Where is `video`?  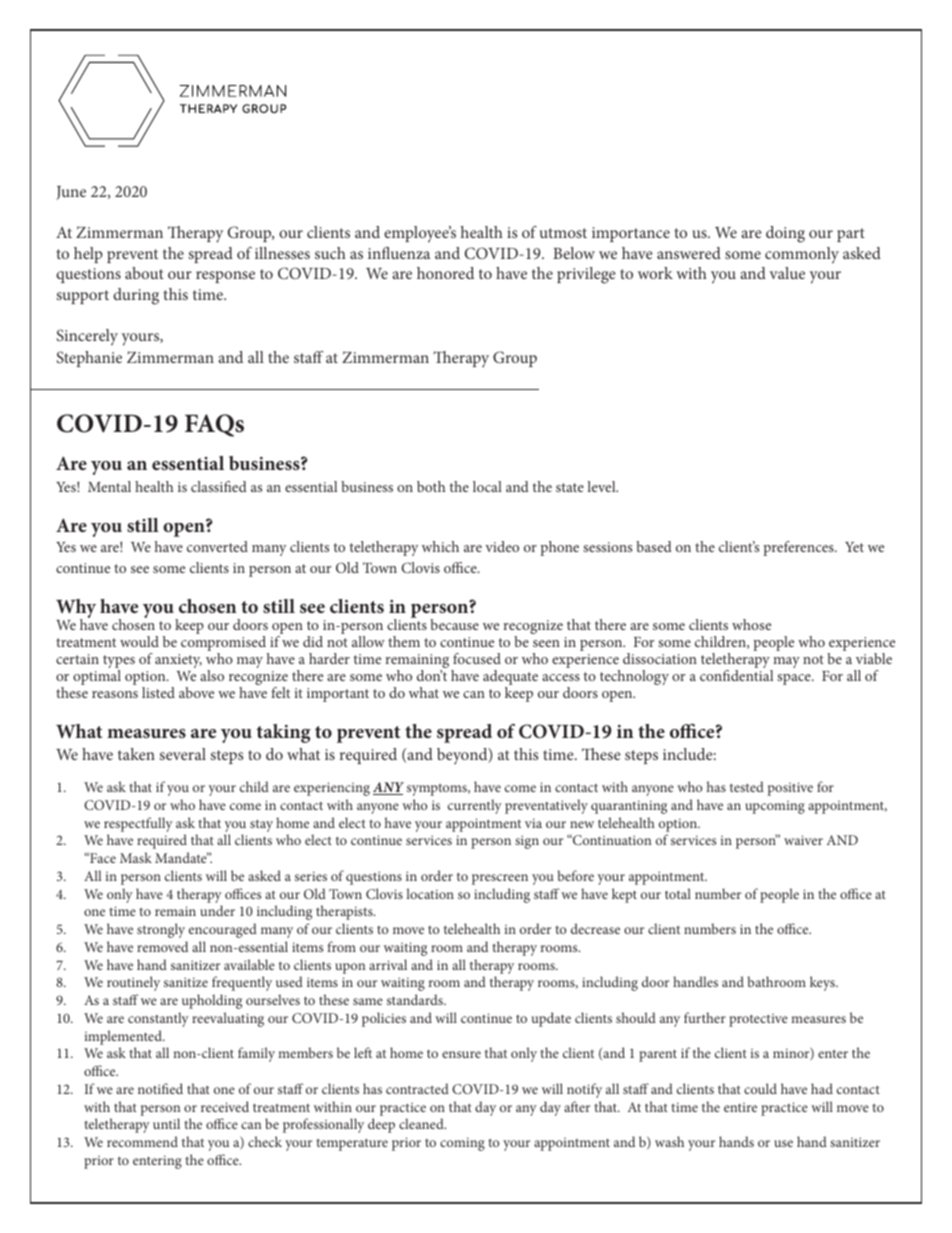
video is located at coordinates (502, 546).
